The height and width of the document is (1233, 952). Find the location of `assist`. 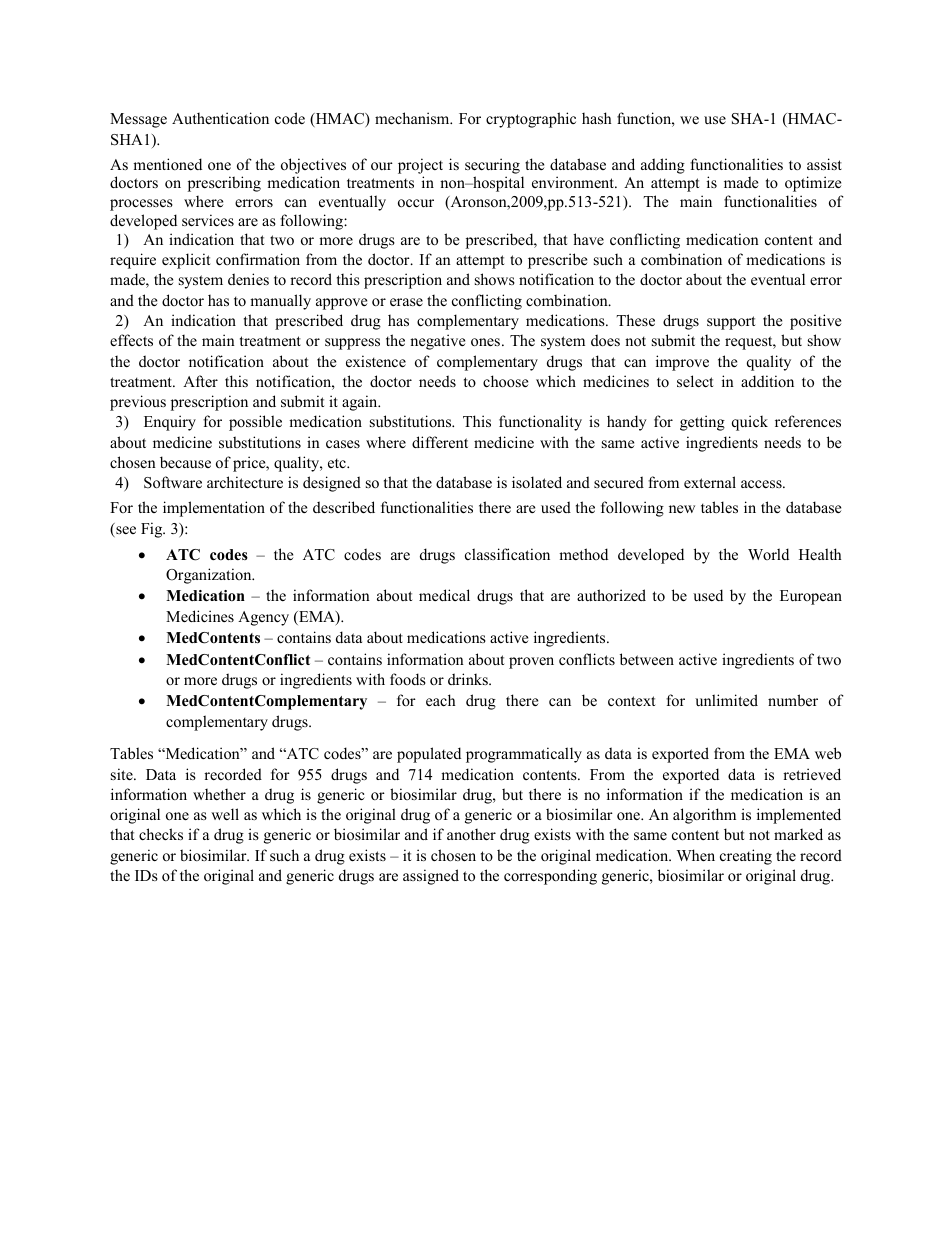

assist is located at coordinates (824, 164).
